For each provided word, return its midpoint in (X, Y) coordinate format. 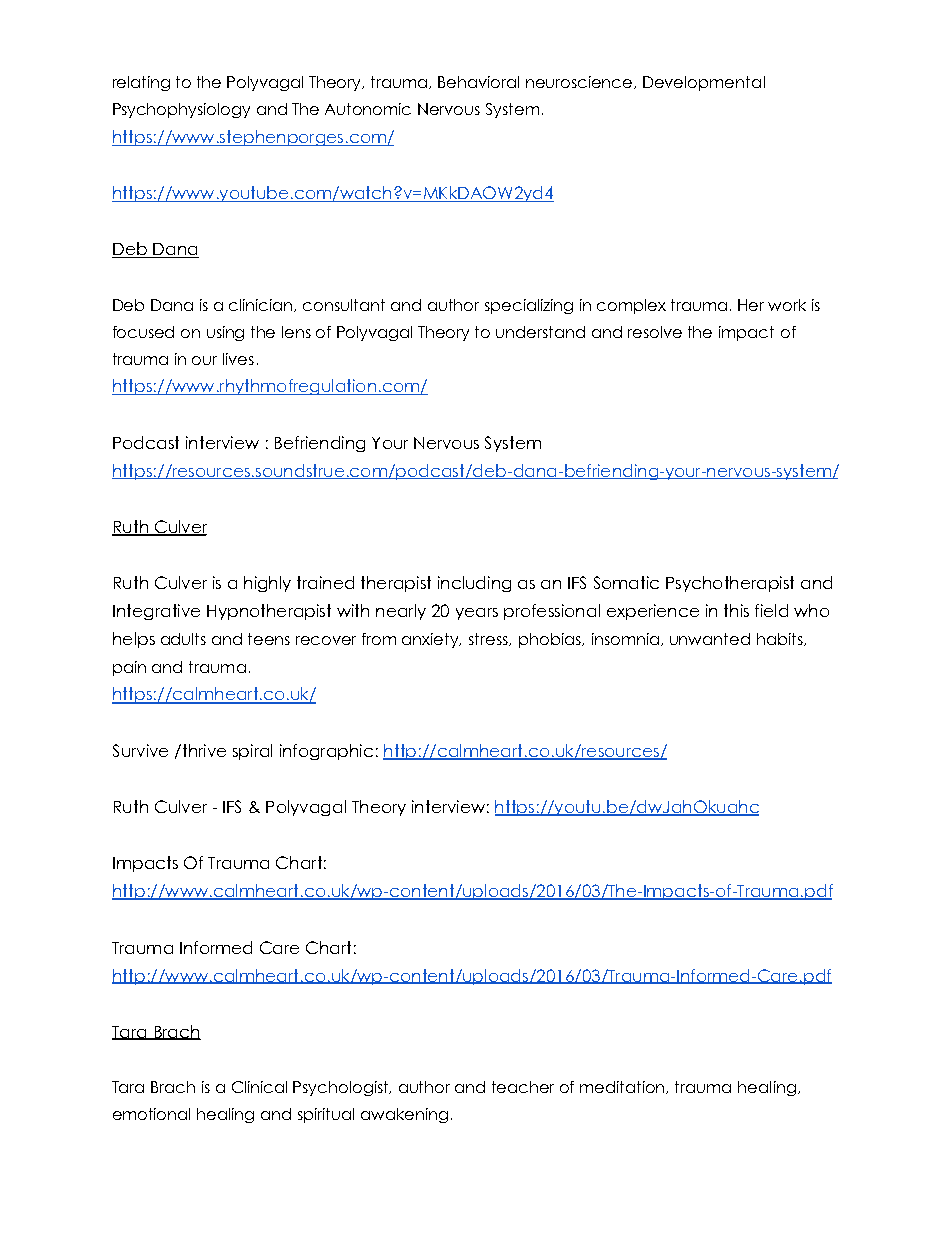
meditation (624, 1087)
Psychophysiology (181, 110)
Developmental (704, 83)
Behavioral (478, 82)
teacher (523, 1087)
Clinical (259, 1087)
